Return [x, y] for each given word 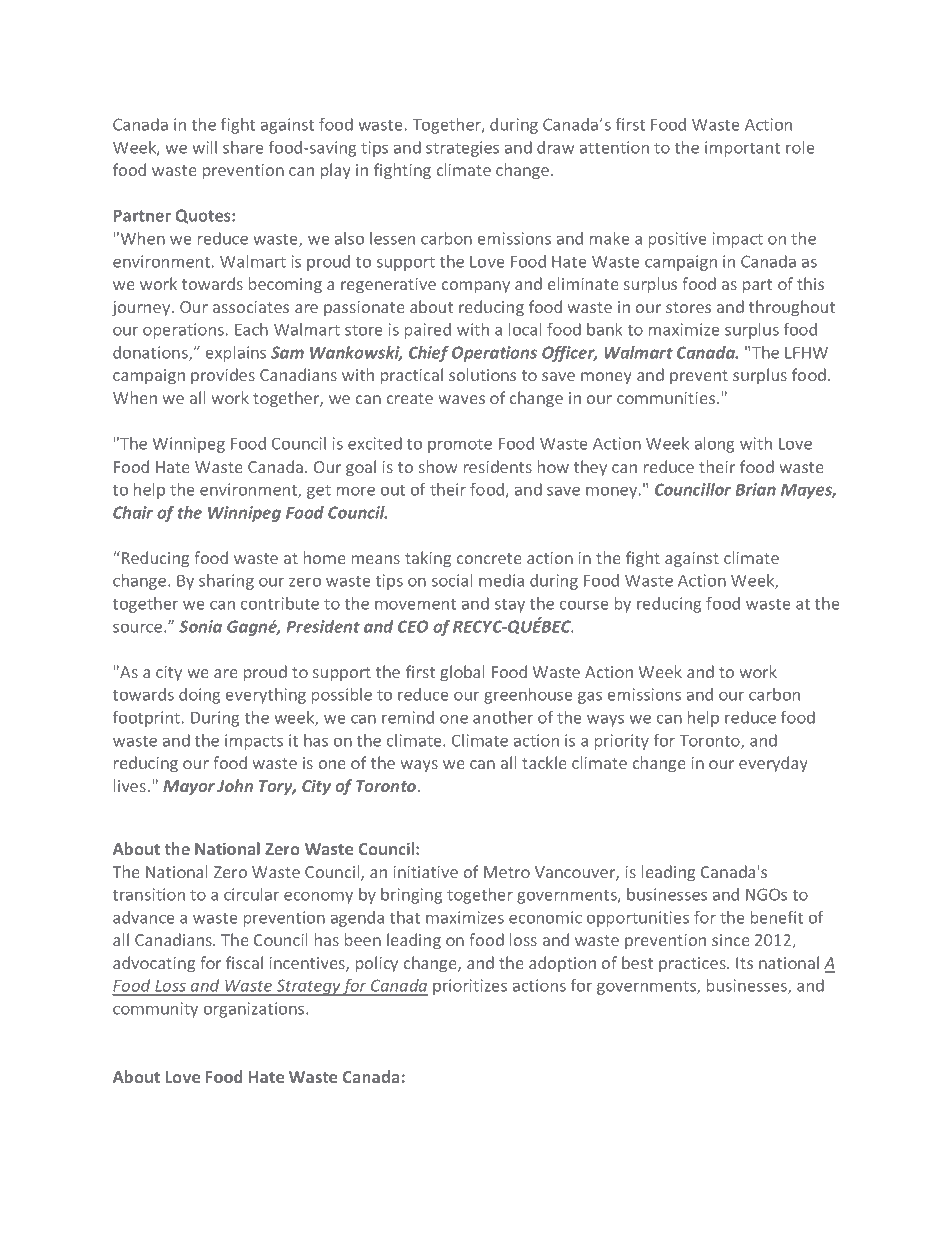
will [204, 147]
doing [199, 696]
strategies [462, 149]
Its [744, 963]
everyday [773, 764]
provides [223, 376]
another [503, 717]
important [742, 149]
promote [460, 445]
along [714, 445]
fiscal [244, 962]
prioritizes [470, 987]
